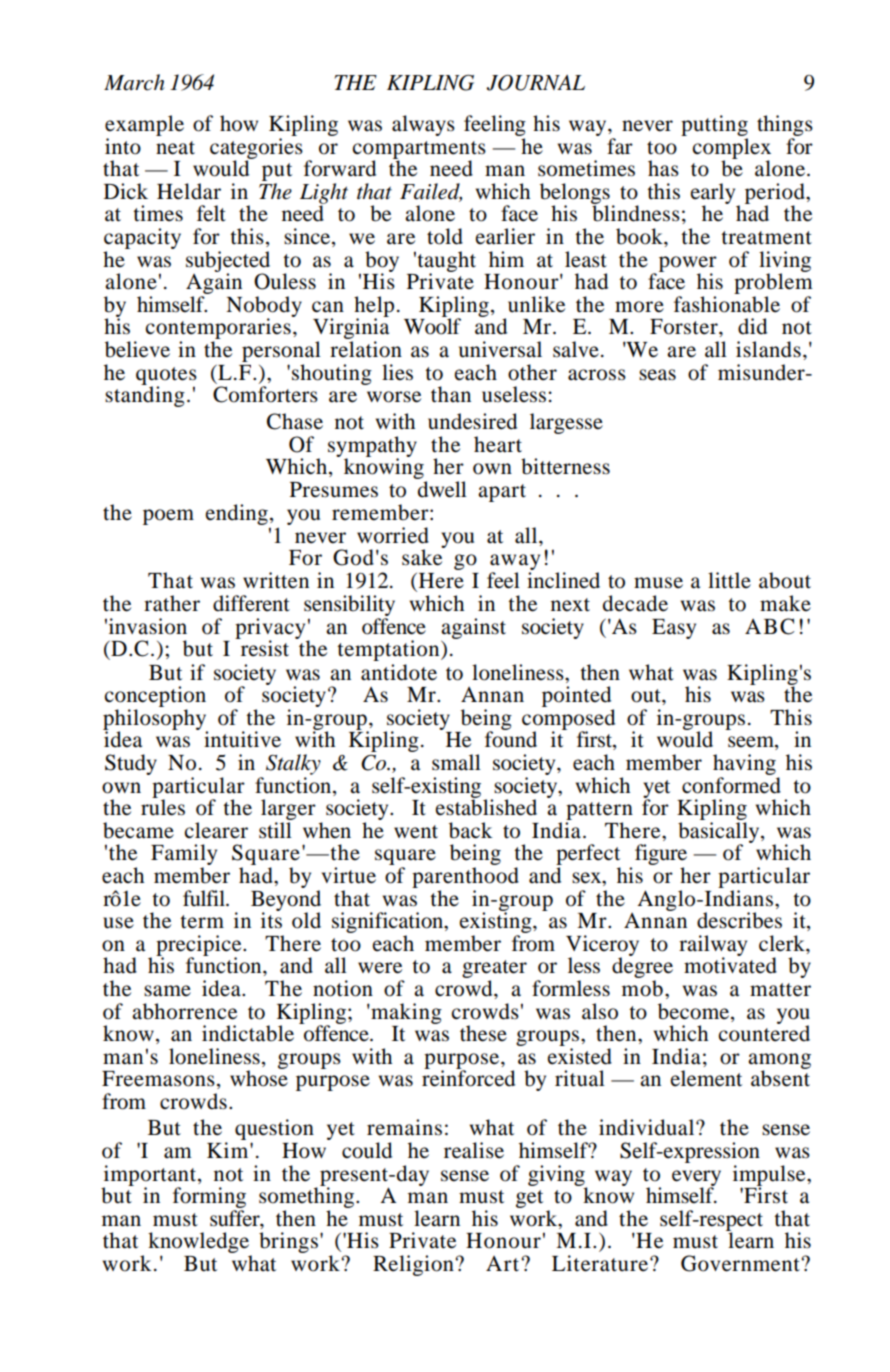  Describe the element at coordinates (237, 514) in the screenshot. I see `ending` at that location.
